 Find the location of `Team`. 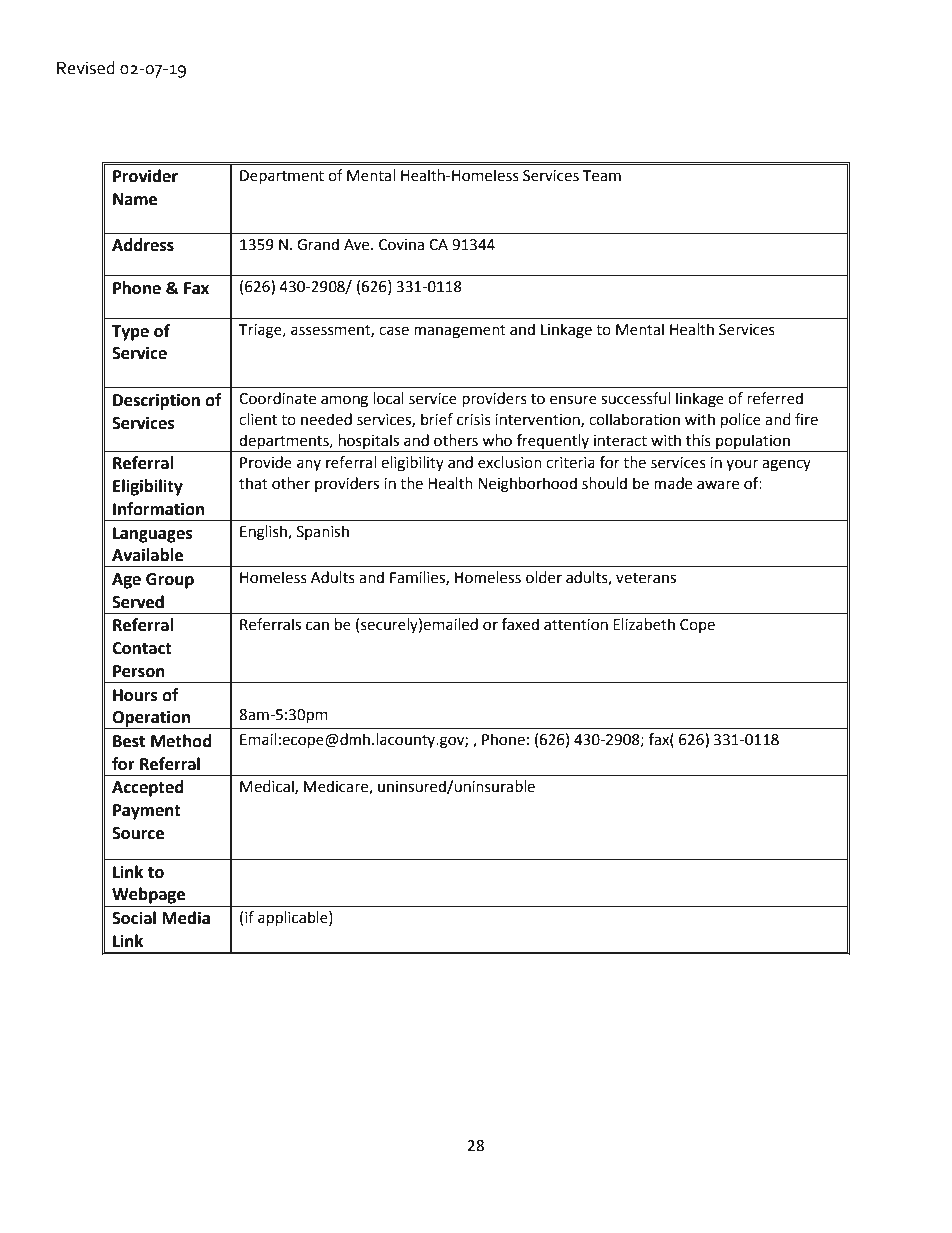

Team is located at coordinates (602, 176).
